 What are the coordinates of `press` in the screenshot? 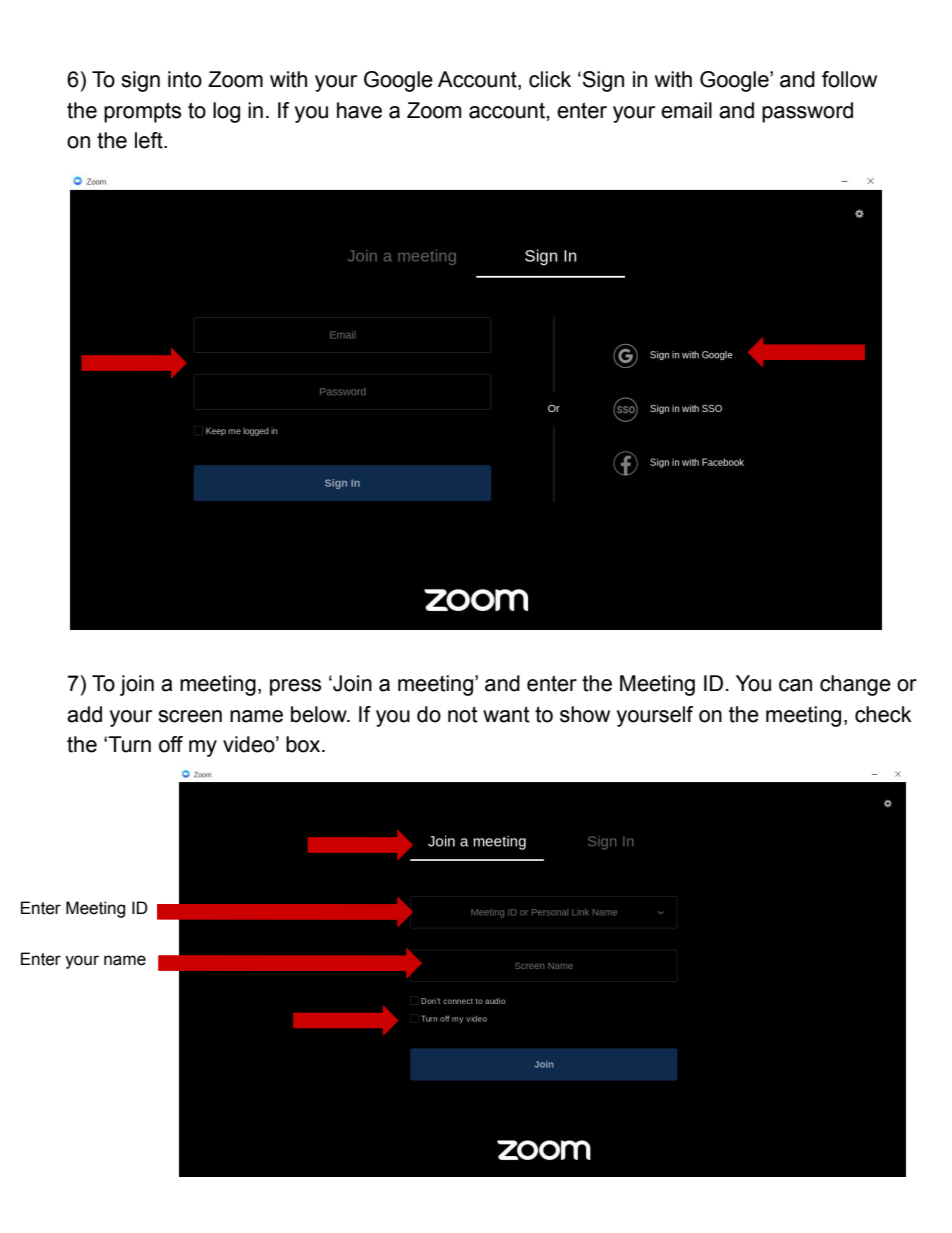 It's located at (295, 687).
